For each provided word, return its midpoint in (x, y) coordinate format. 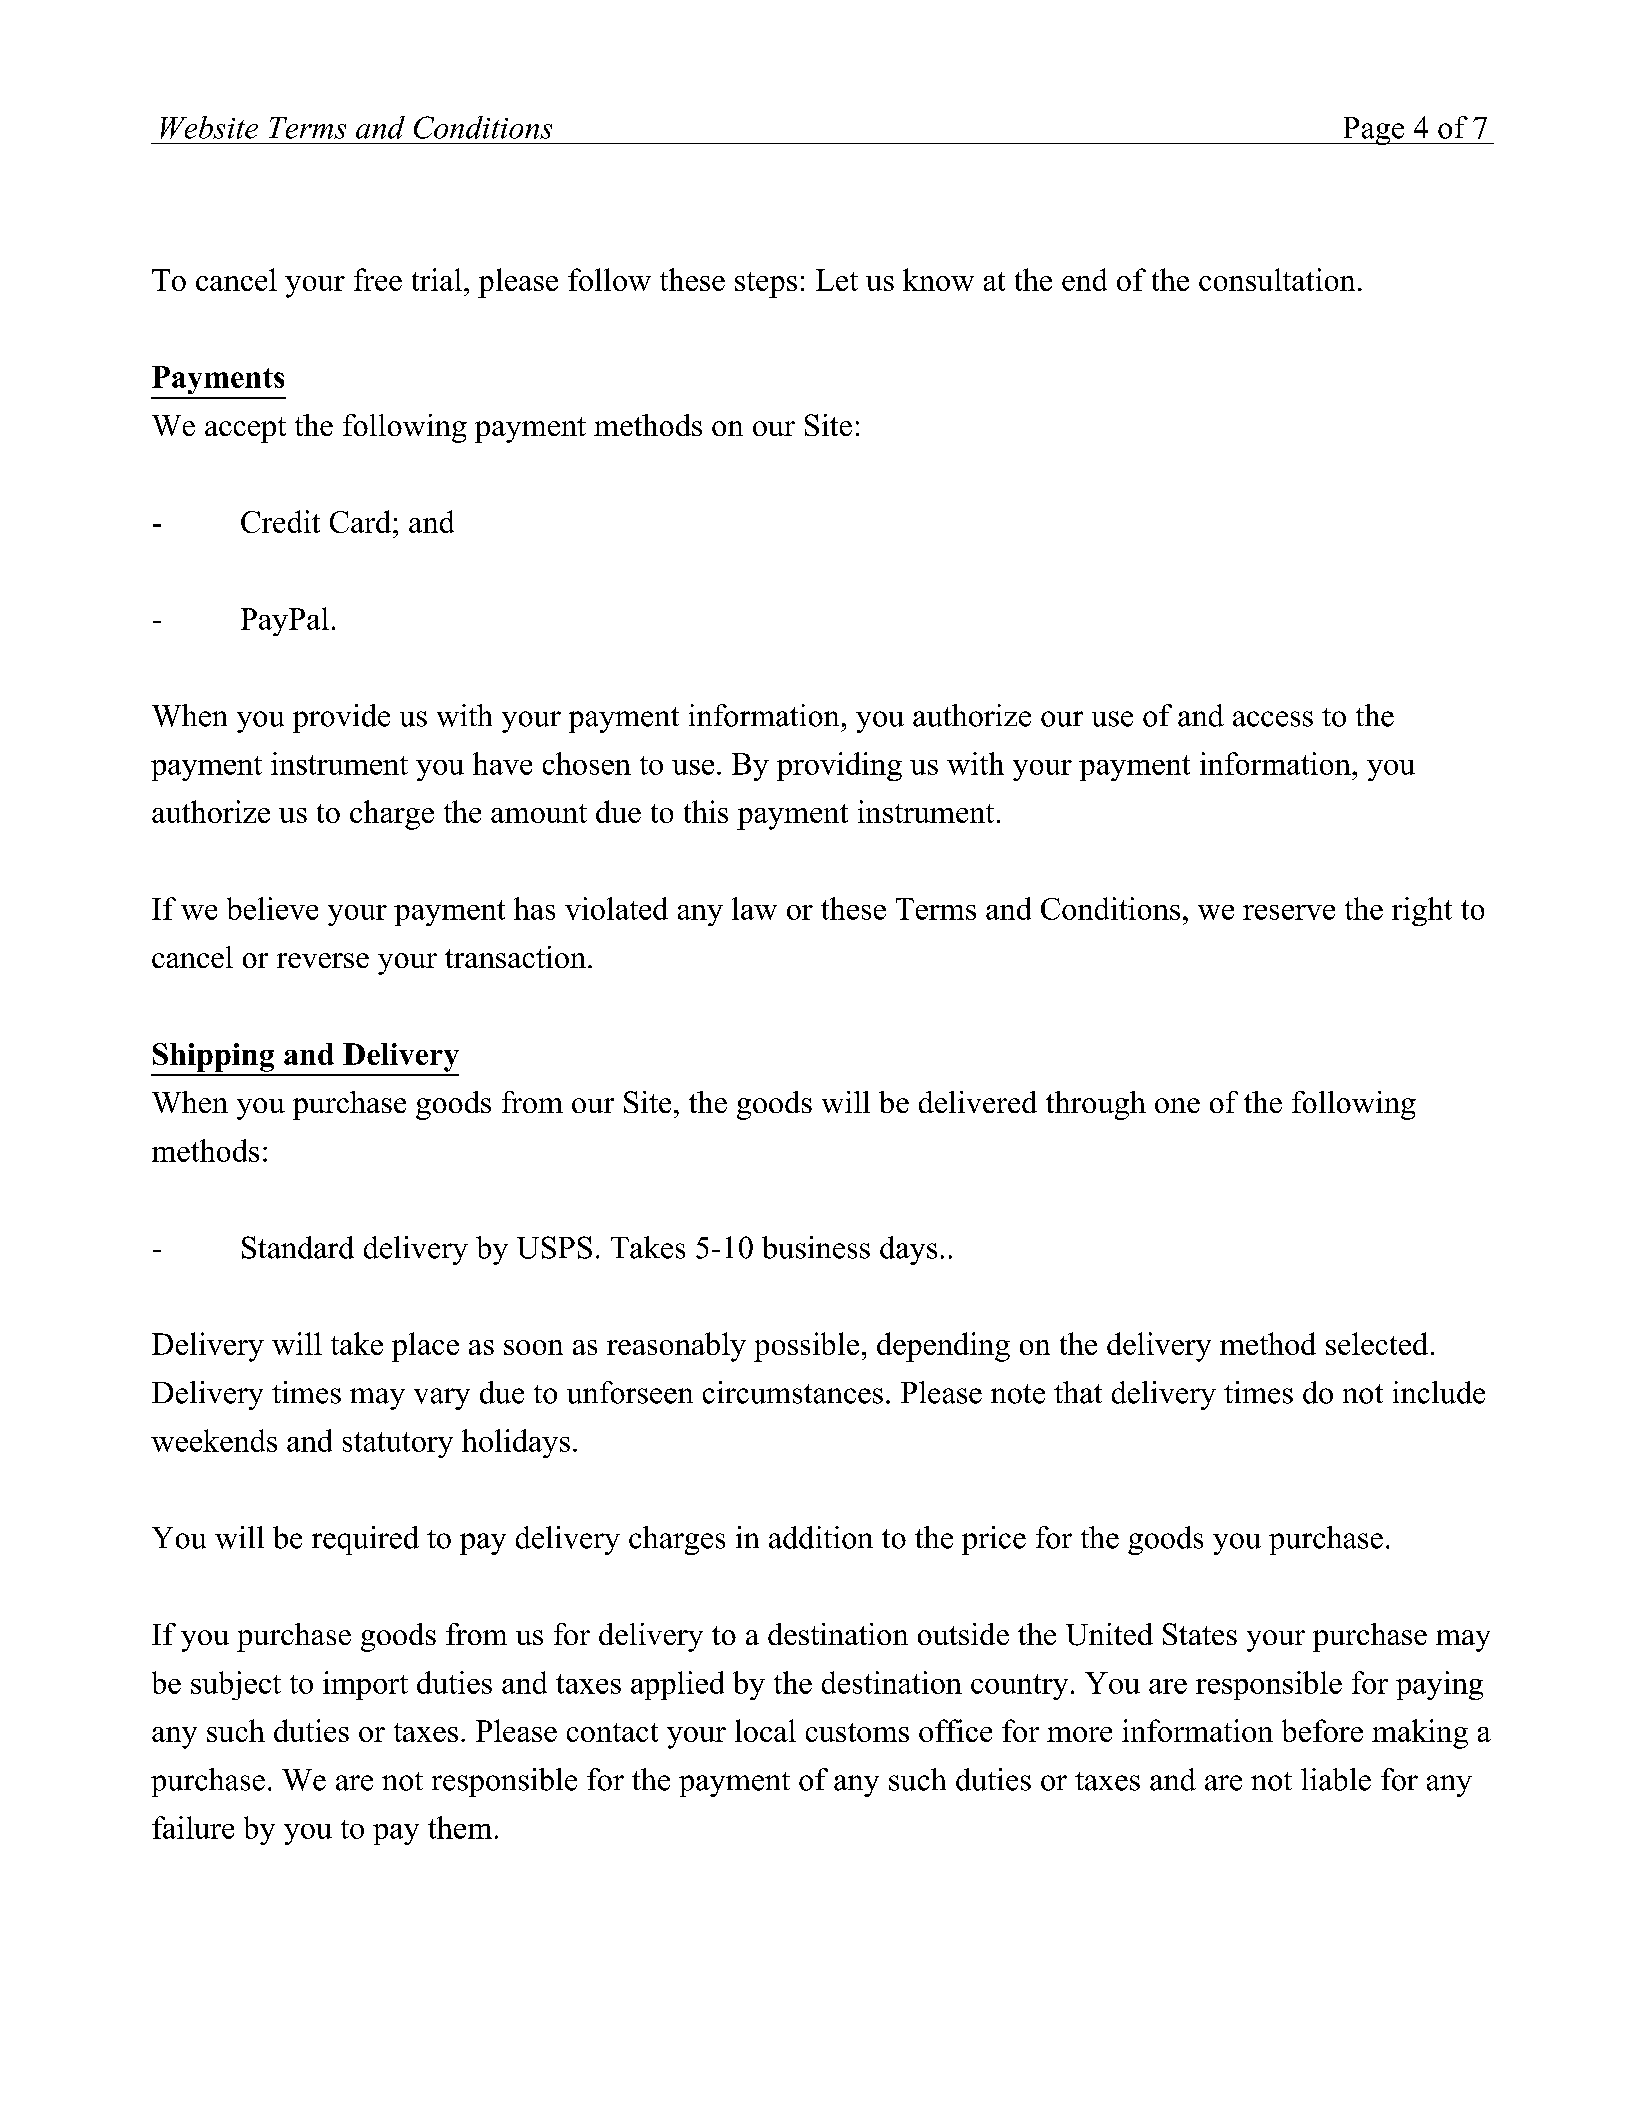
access (1273, 719)
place (425, 1347)
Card (362, 521)
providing (839, 766)
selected (1377, 1343)
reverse (323, 960)
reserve (1289, 912)
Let (837, 280)
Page (1374, 131)
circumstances (793, 1392)
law (754, 908)
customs (857, 1732)
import (365, 1685)
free (378, 279)
